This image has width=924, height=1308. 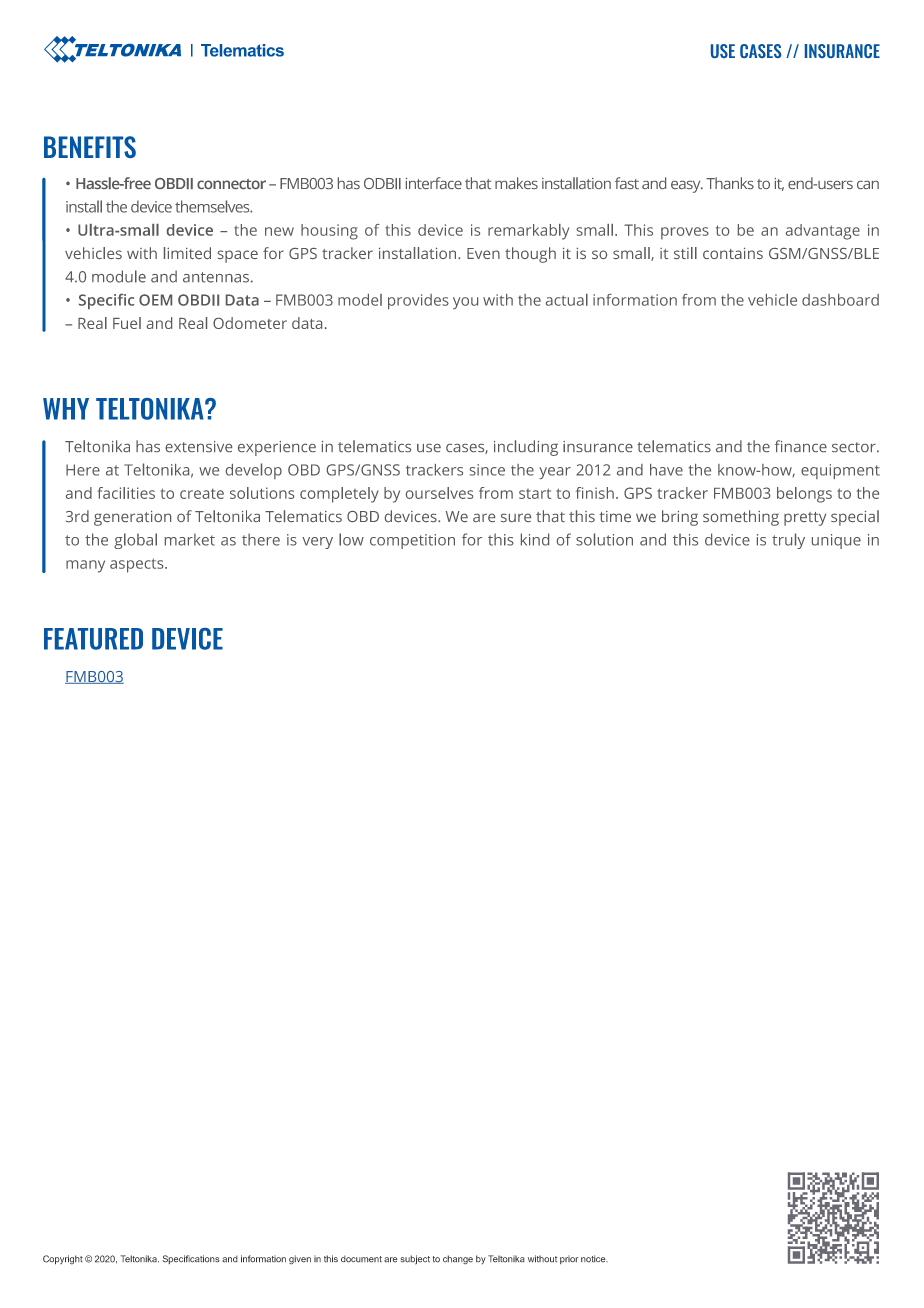 I want to click on global, so click(x=135, y=541).
